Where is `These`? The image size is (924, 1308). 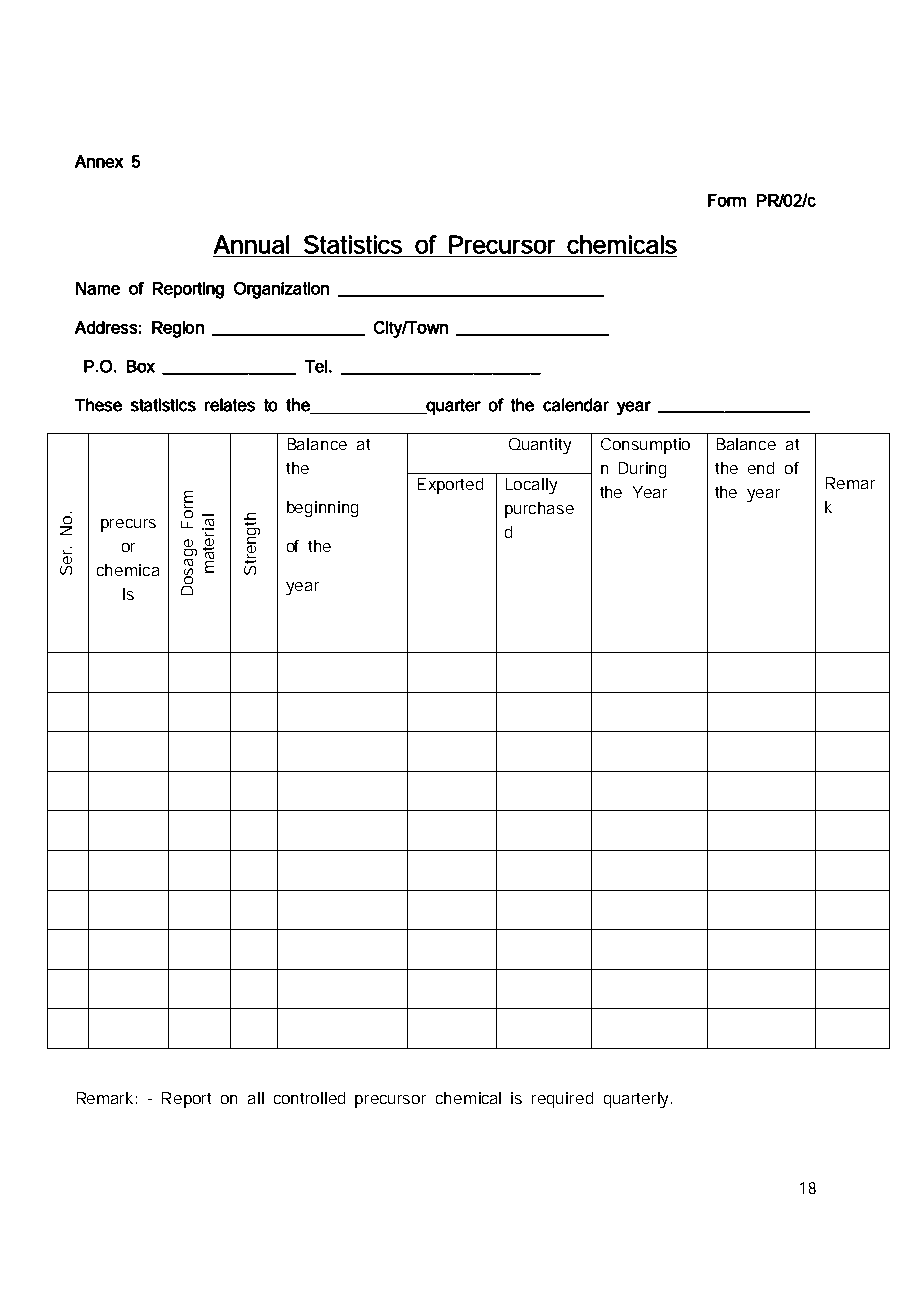
These is located at coordinates (98, 405).
